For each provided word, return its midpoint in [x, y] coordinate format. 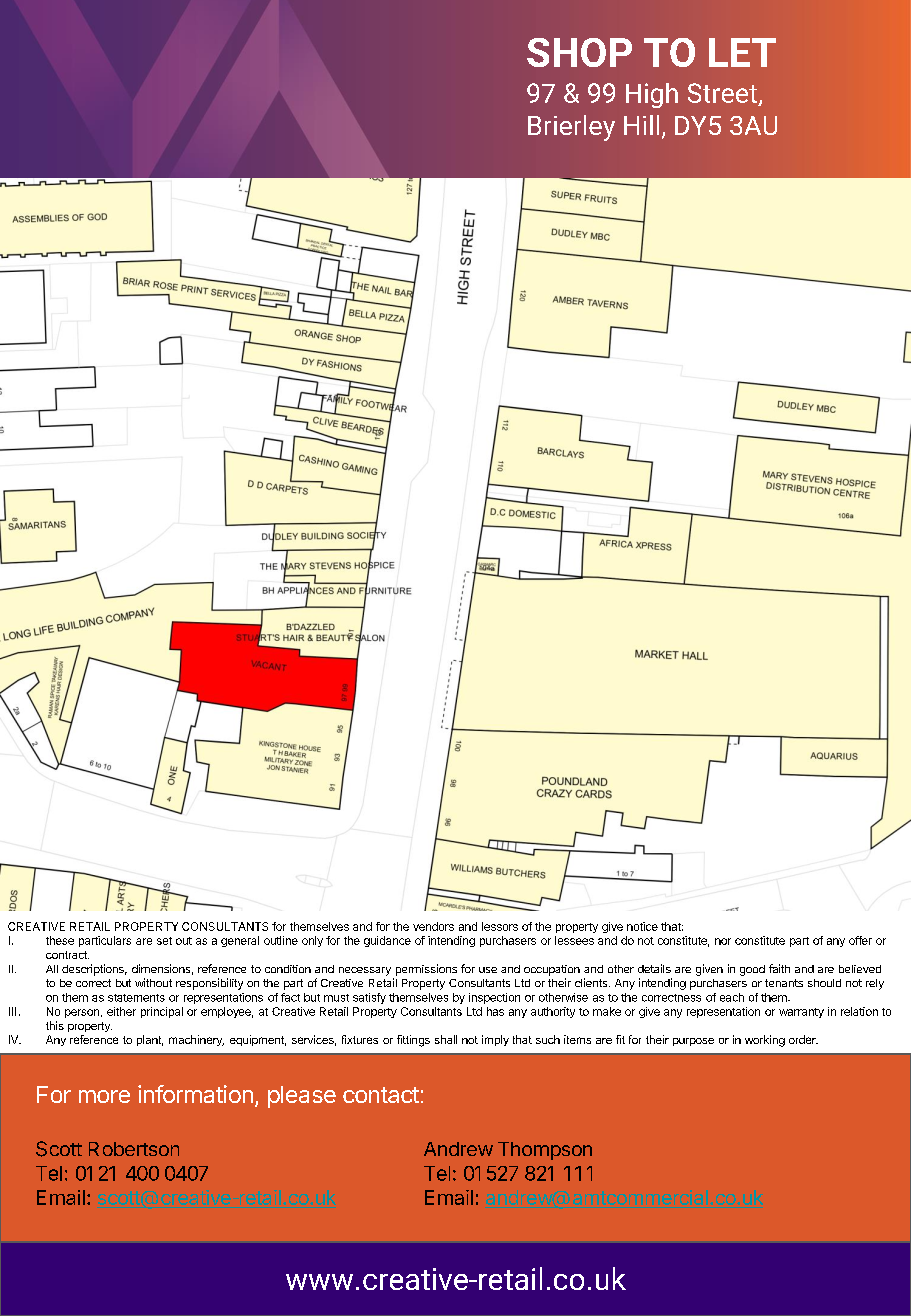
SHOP [579, 52]
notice [642, 926]
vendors [433, 926]
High [652, 95]
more [104, 1096]
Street [722, 93]
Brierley [571, 128]
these [60, 940]
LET [742, 52]
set [164, 941]
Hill [641, 125]
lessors [500, 926]
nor [723, 941]
